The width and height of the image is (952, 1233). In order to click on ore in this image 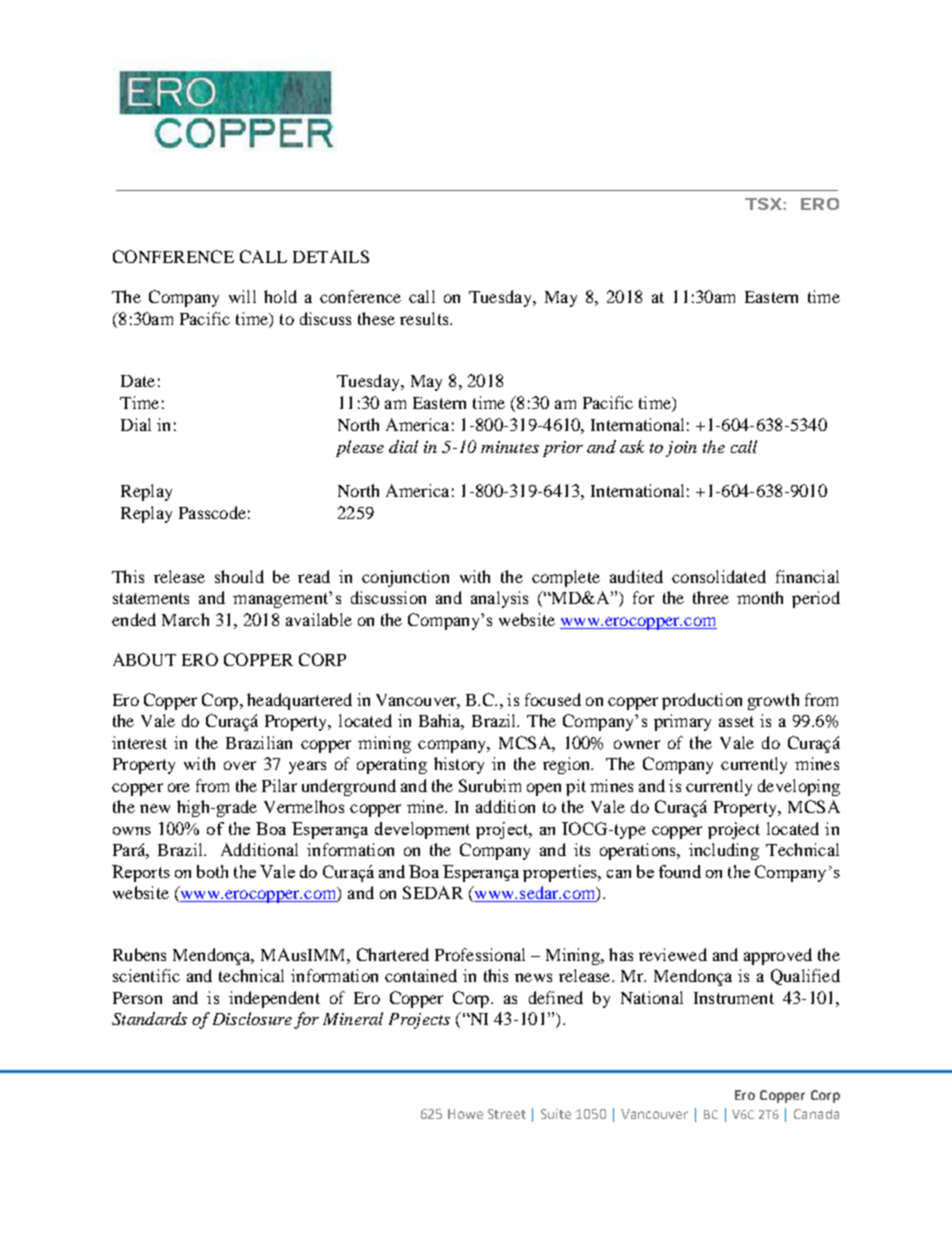, I will do `click(179, 787)`.
